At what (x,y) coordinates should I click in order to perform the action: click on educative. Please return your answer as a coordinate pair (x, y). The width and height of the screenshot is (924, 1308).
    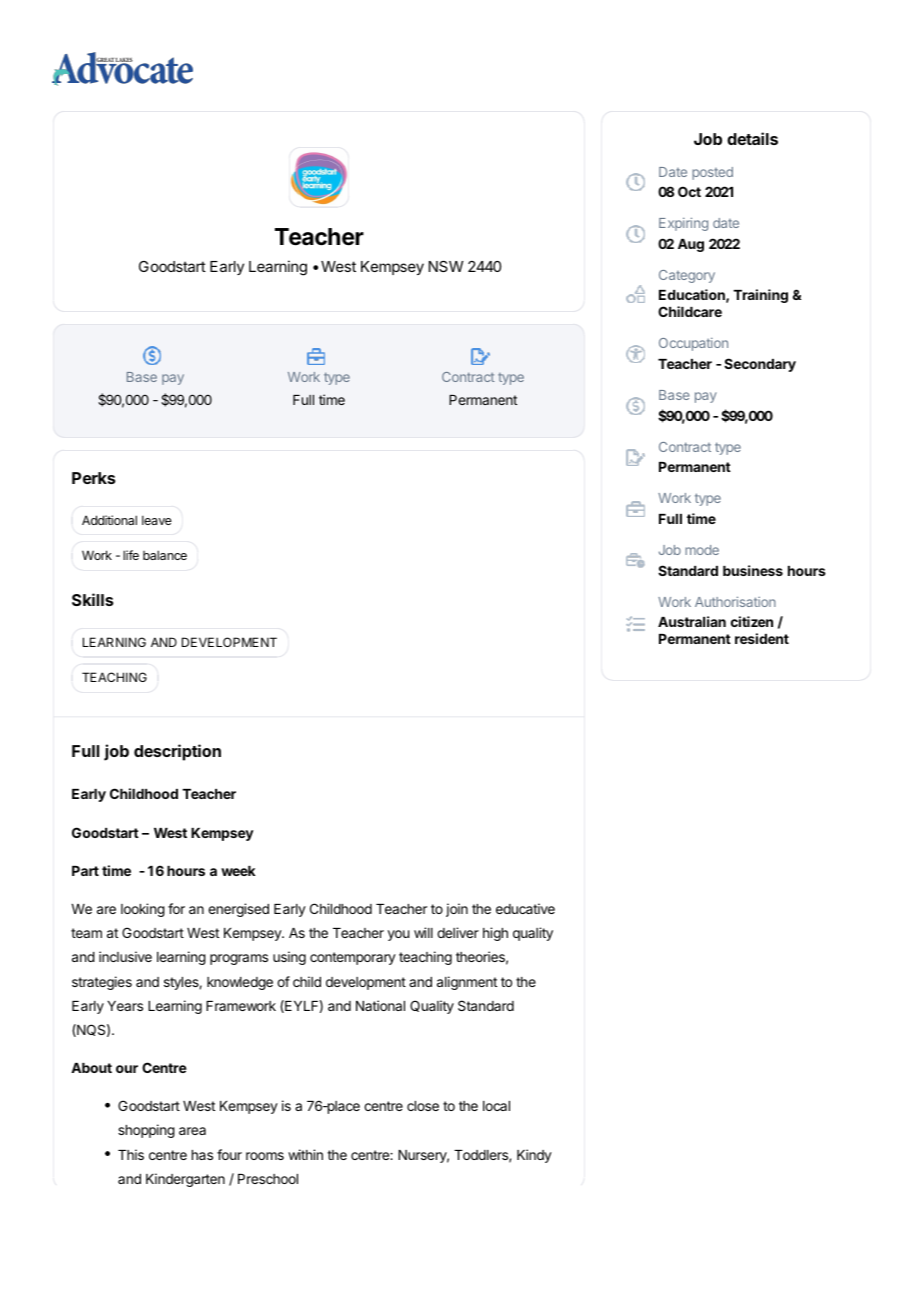
    Looking at the image, I should click on (525, 908).
